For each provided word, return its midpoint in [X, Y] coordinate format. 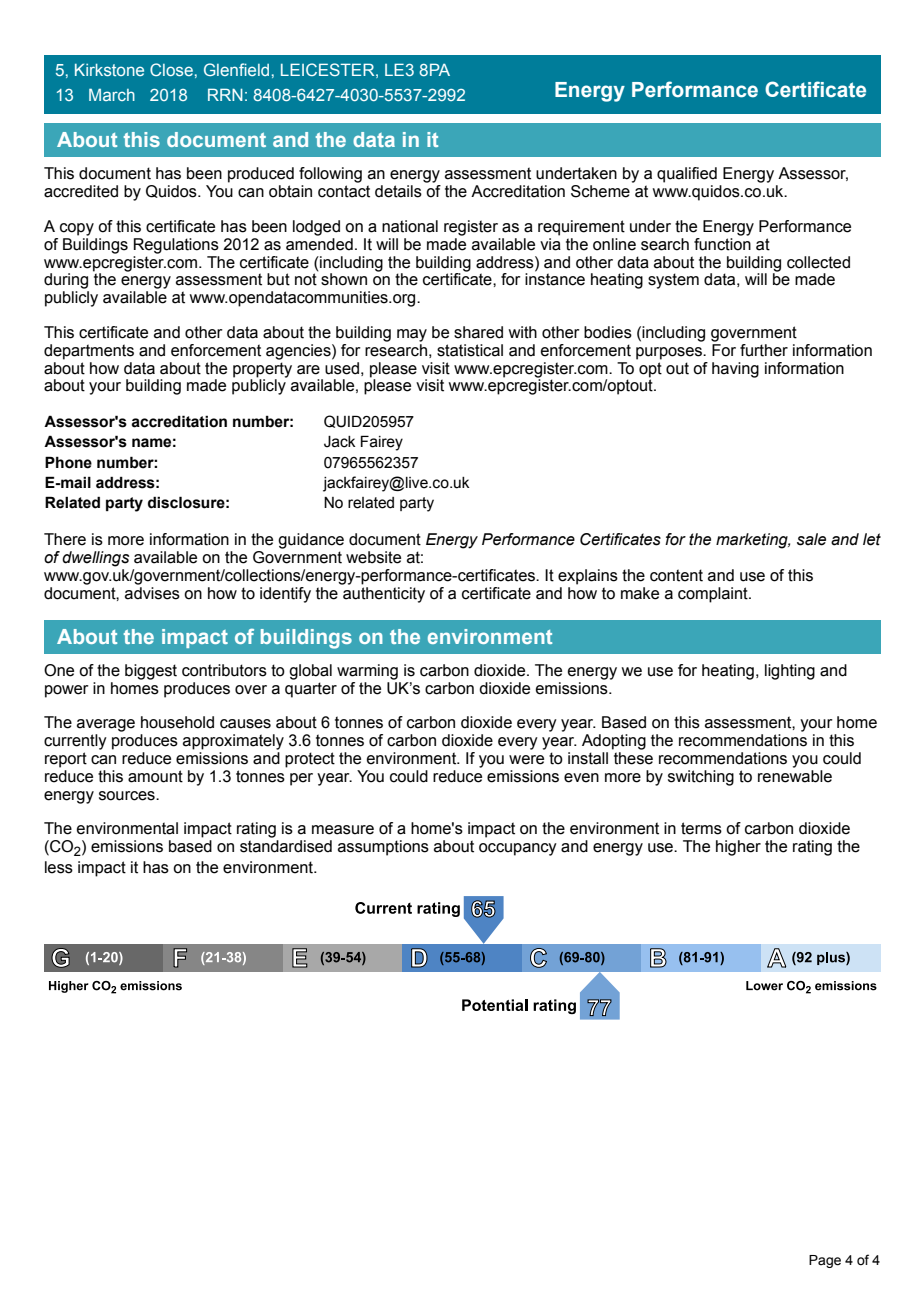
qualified [687, 175]
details [398, 191]
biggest [151, 672]
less [59, 867]
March [112, 94]
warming [367, 672]
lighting [790, 672]
